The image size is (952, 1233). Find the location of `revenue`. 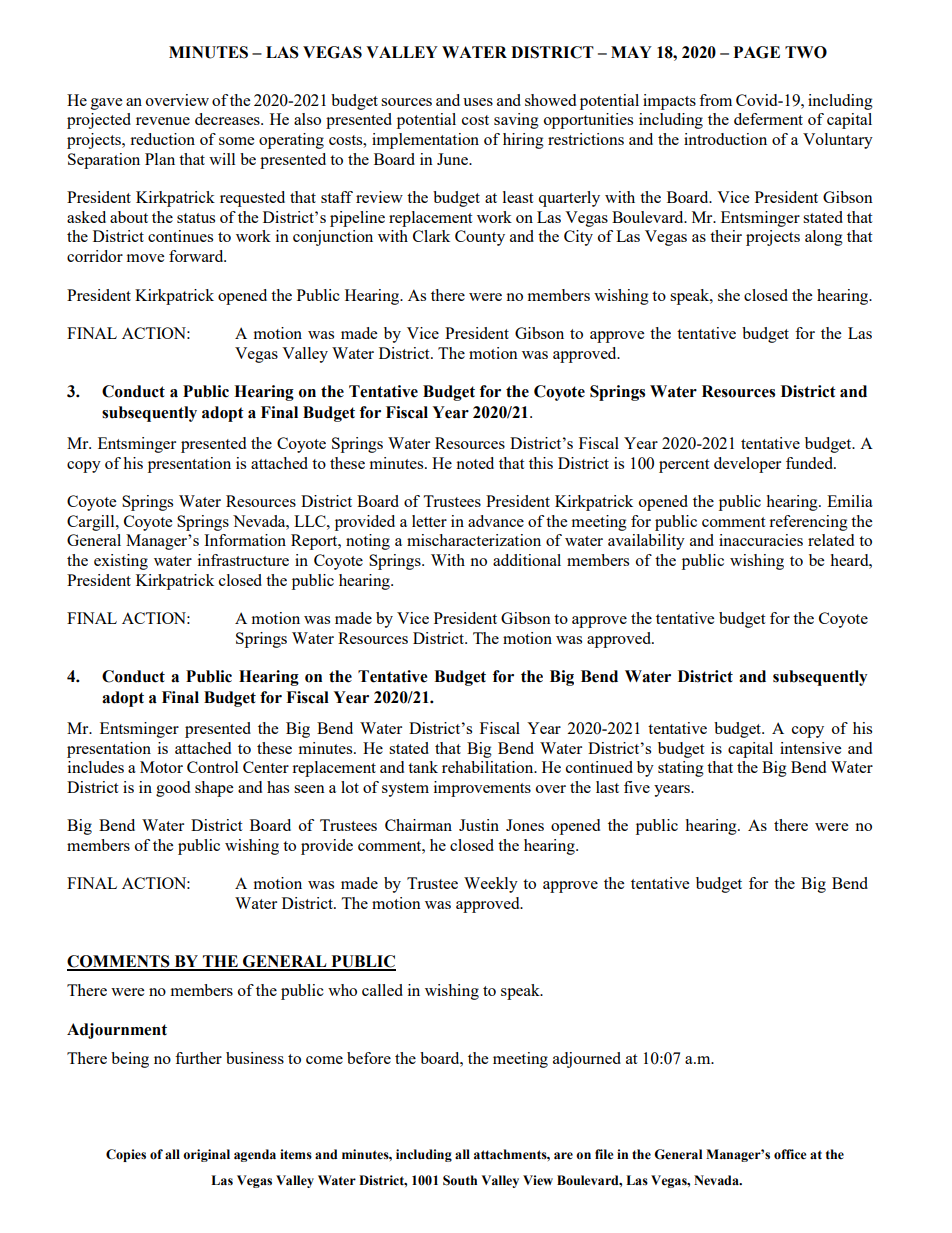

revenue is located at coordinates (163, 121).
